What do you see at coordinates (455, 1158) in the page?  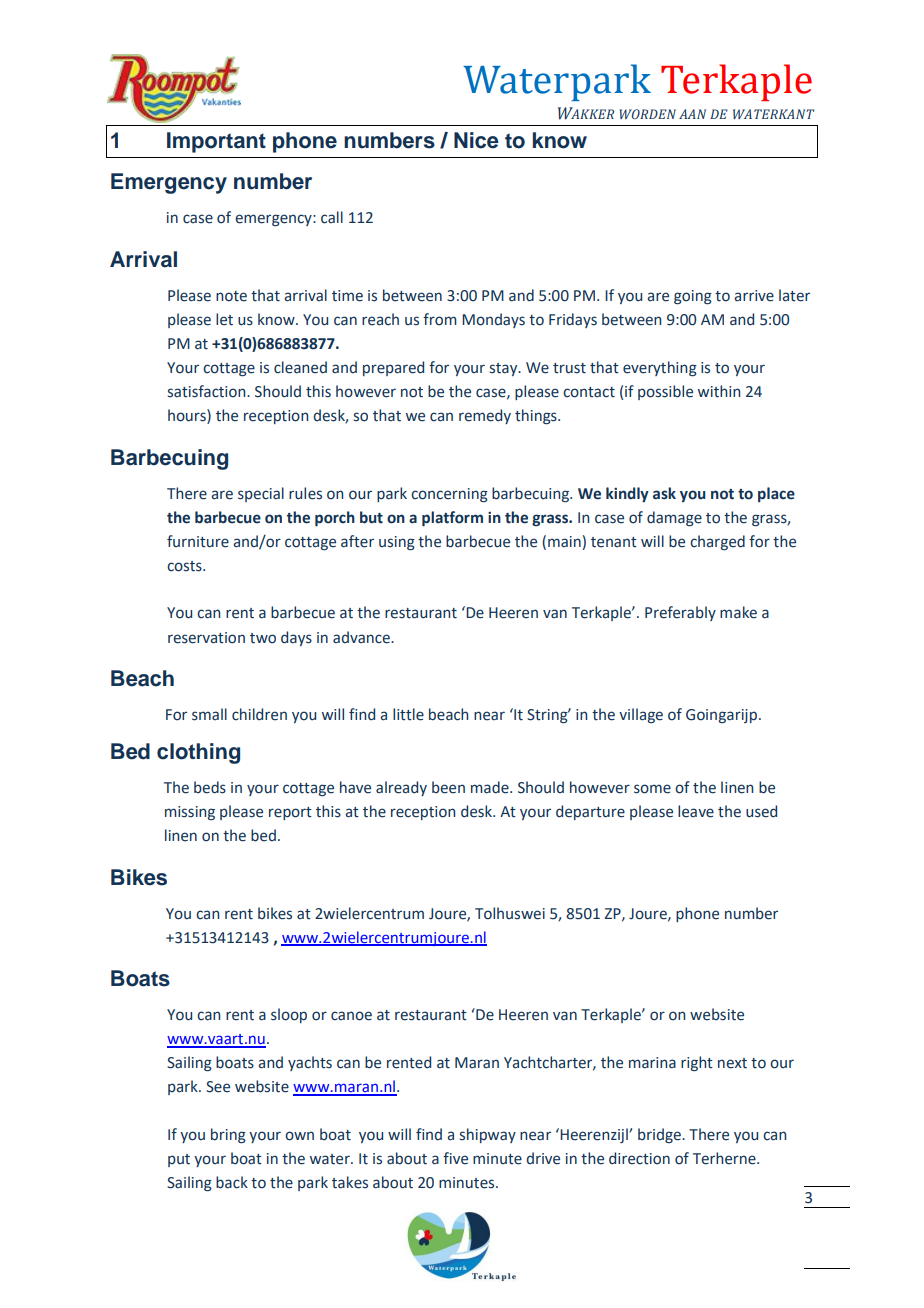 I see `five` at bounding box center [455, 1158].
